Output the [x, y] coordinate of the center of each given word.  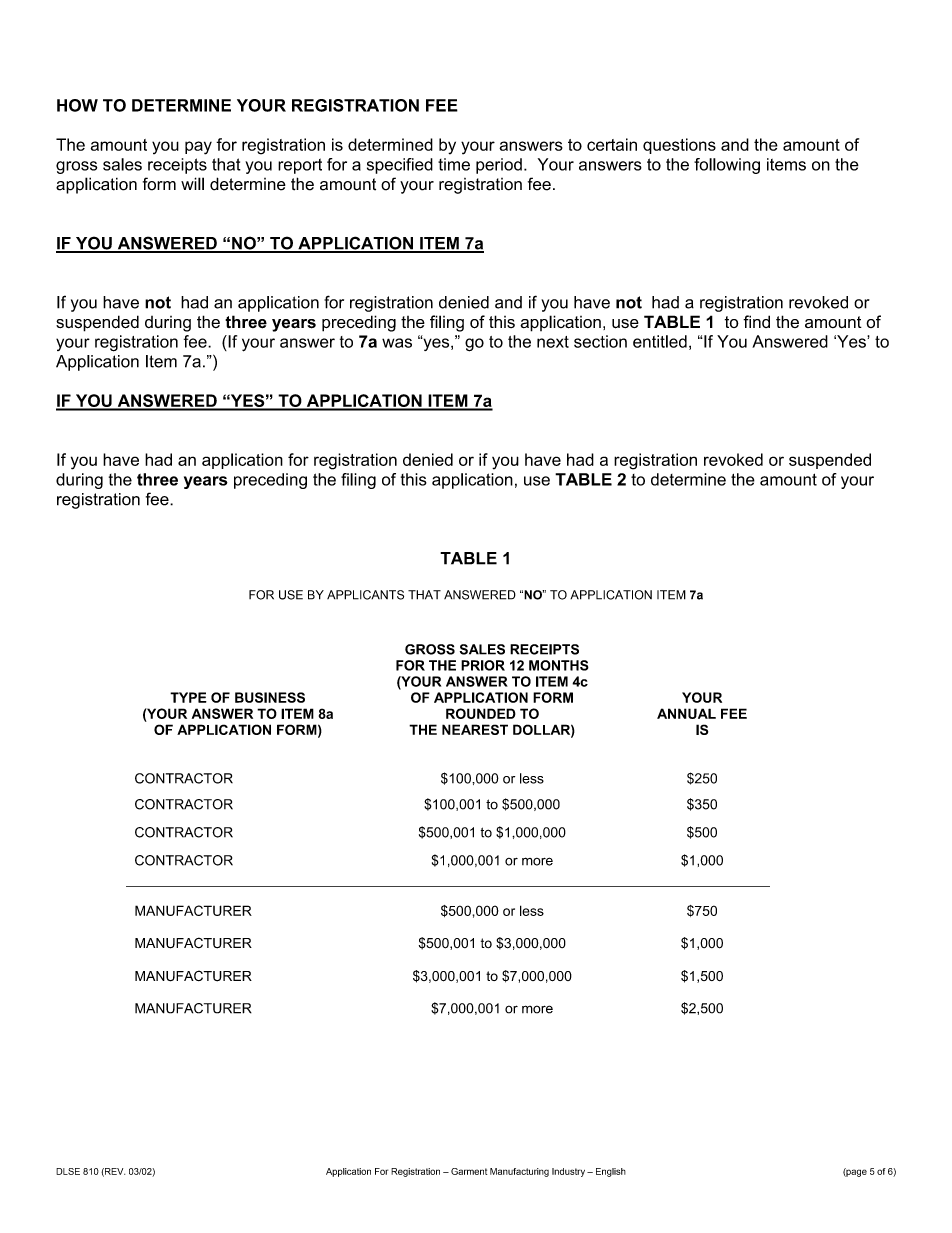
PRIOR [483, 665]
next [553, 342]
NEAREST [475, 729]
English [611, 1172]
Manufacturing [519, 1172]
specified [400, 166]
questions [679, 146]
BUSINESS [270, 697]
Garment [469, 1171]
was [397, 343]
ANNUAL [686, 713]
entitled [660, 341]
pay [198, 148]
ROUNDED [481, 713]
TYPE [188, 697]
